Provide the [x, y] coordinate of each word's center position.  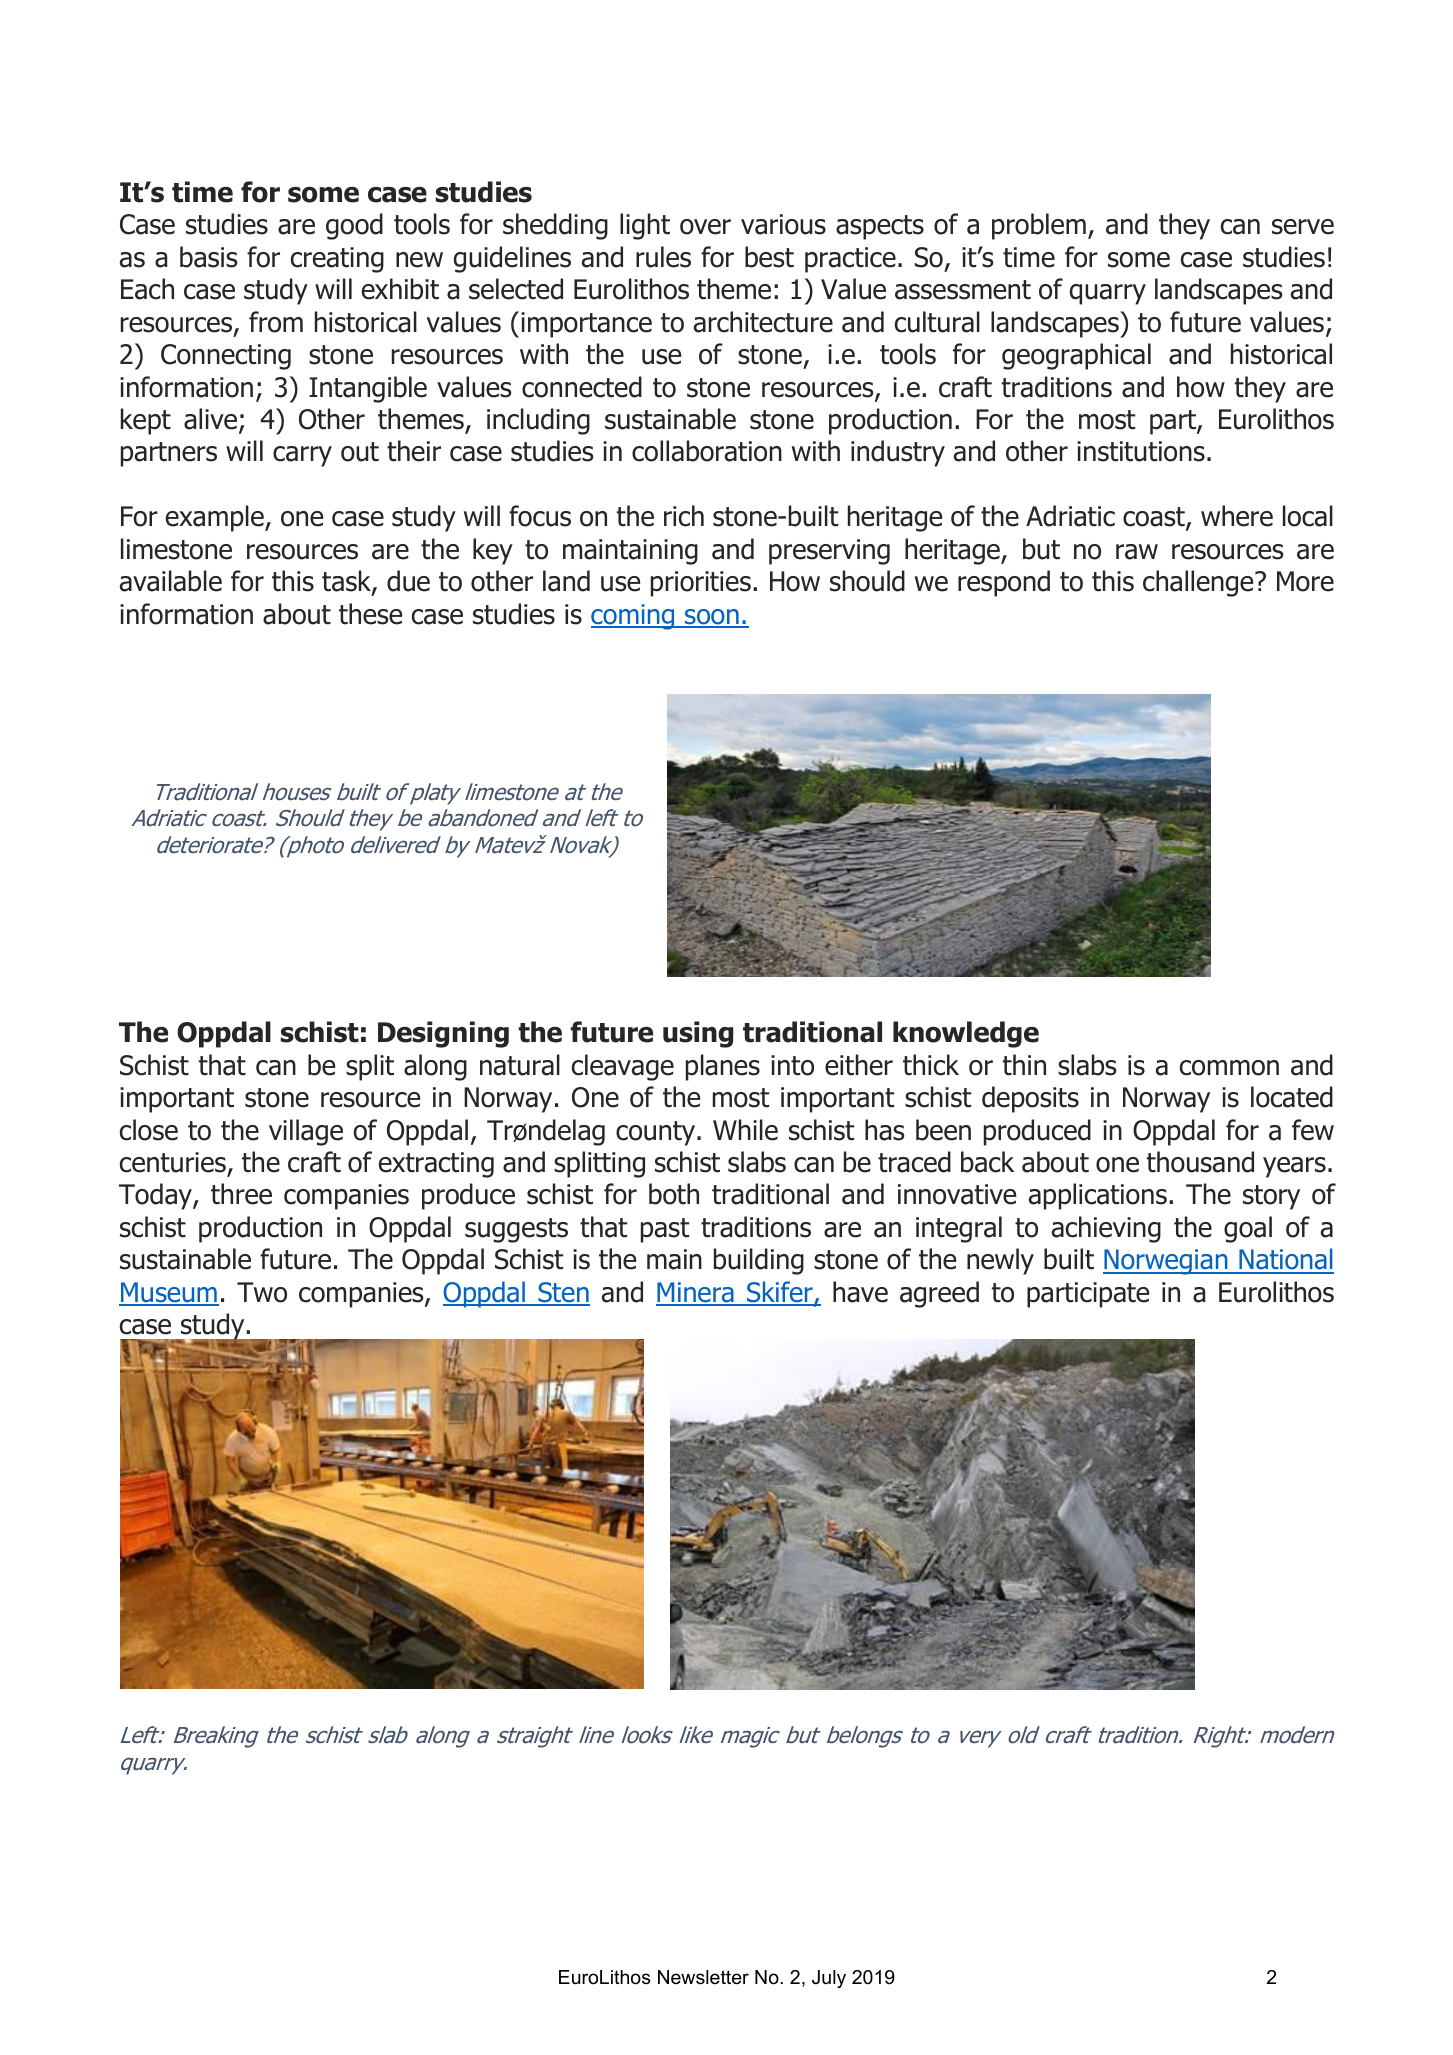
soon [712, 618]
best [769, 257]
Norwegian [1166, 1262]
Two [262, 1292]
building [759, 1261]
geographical [1076, 356]
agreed [939, 1294]
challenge [1199, 583]
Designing [443, 1034]
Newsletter [703, 1977]
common [1229, 1068]
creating [337, 260]
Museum [169, 1293]
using [698, 1034]
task [347, 582]
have [860, 1292]
